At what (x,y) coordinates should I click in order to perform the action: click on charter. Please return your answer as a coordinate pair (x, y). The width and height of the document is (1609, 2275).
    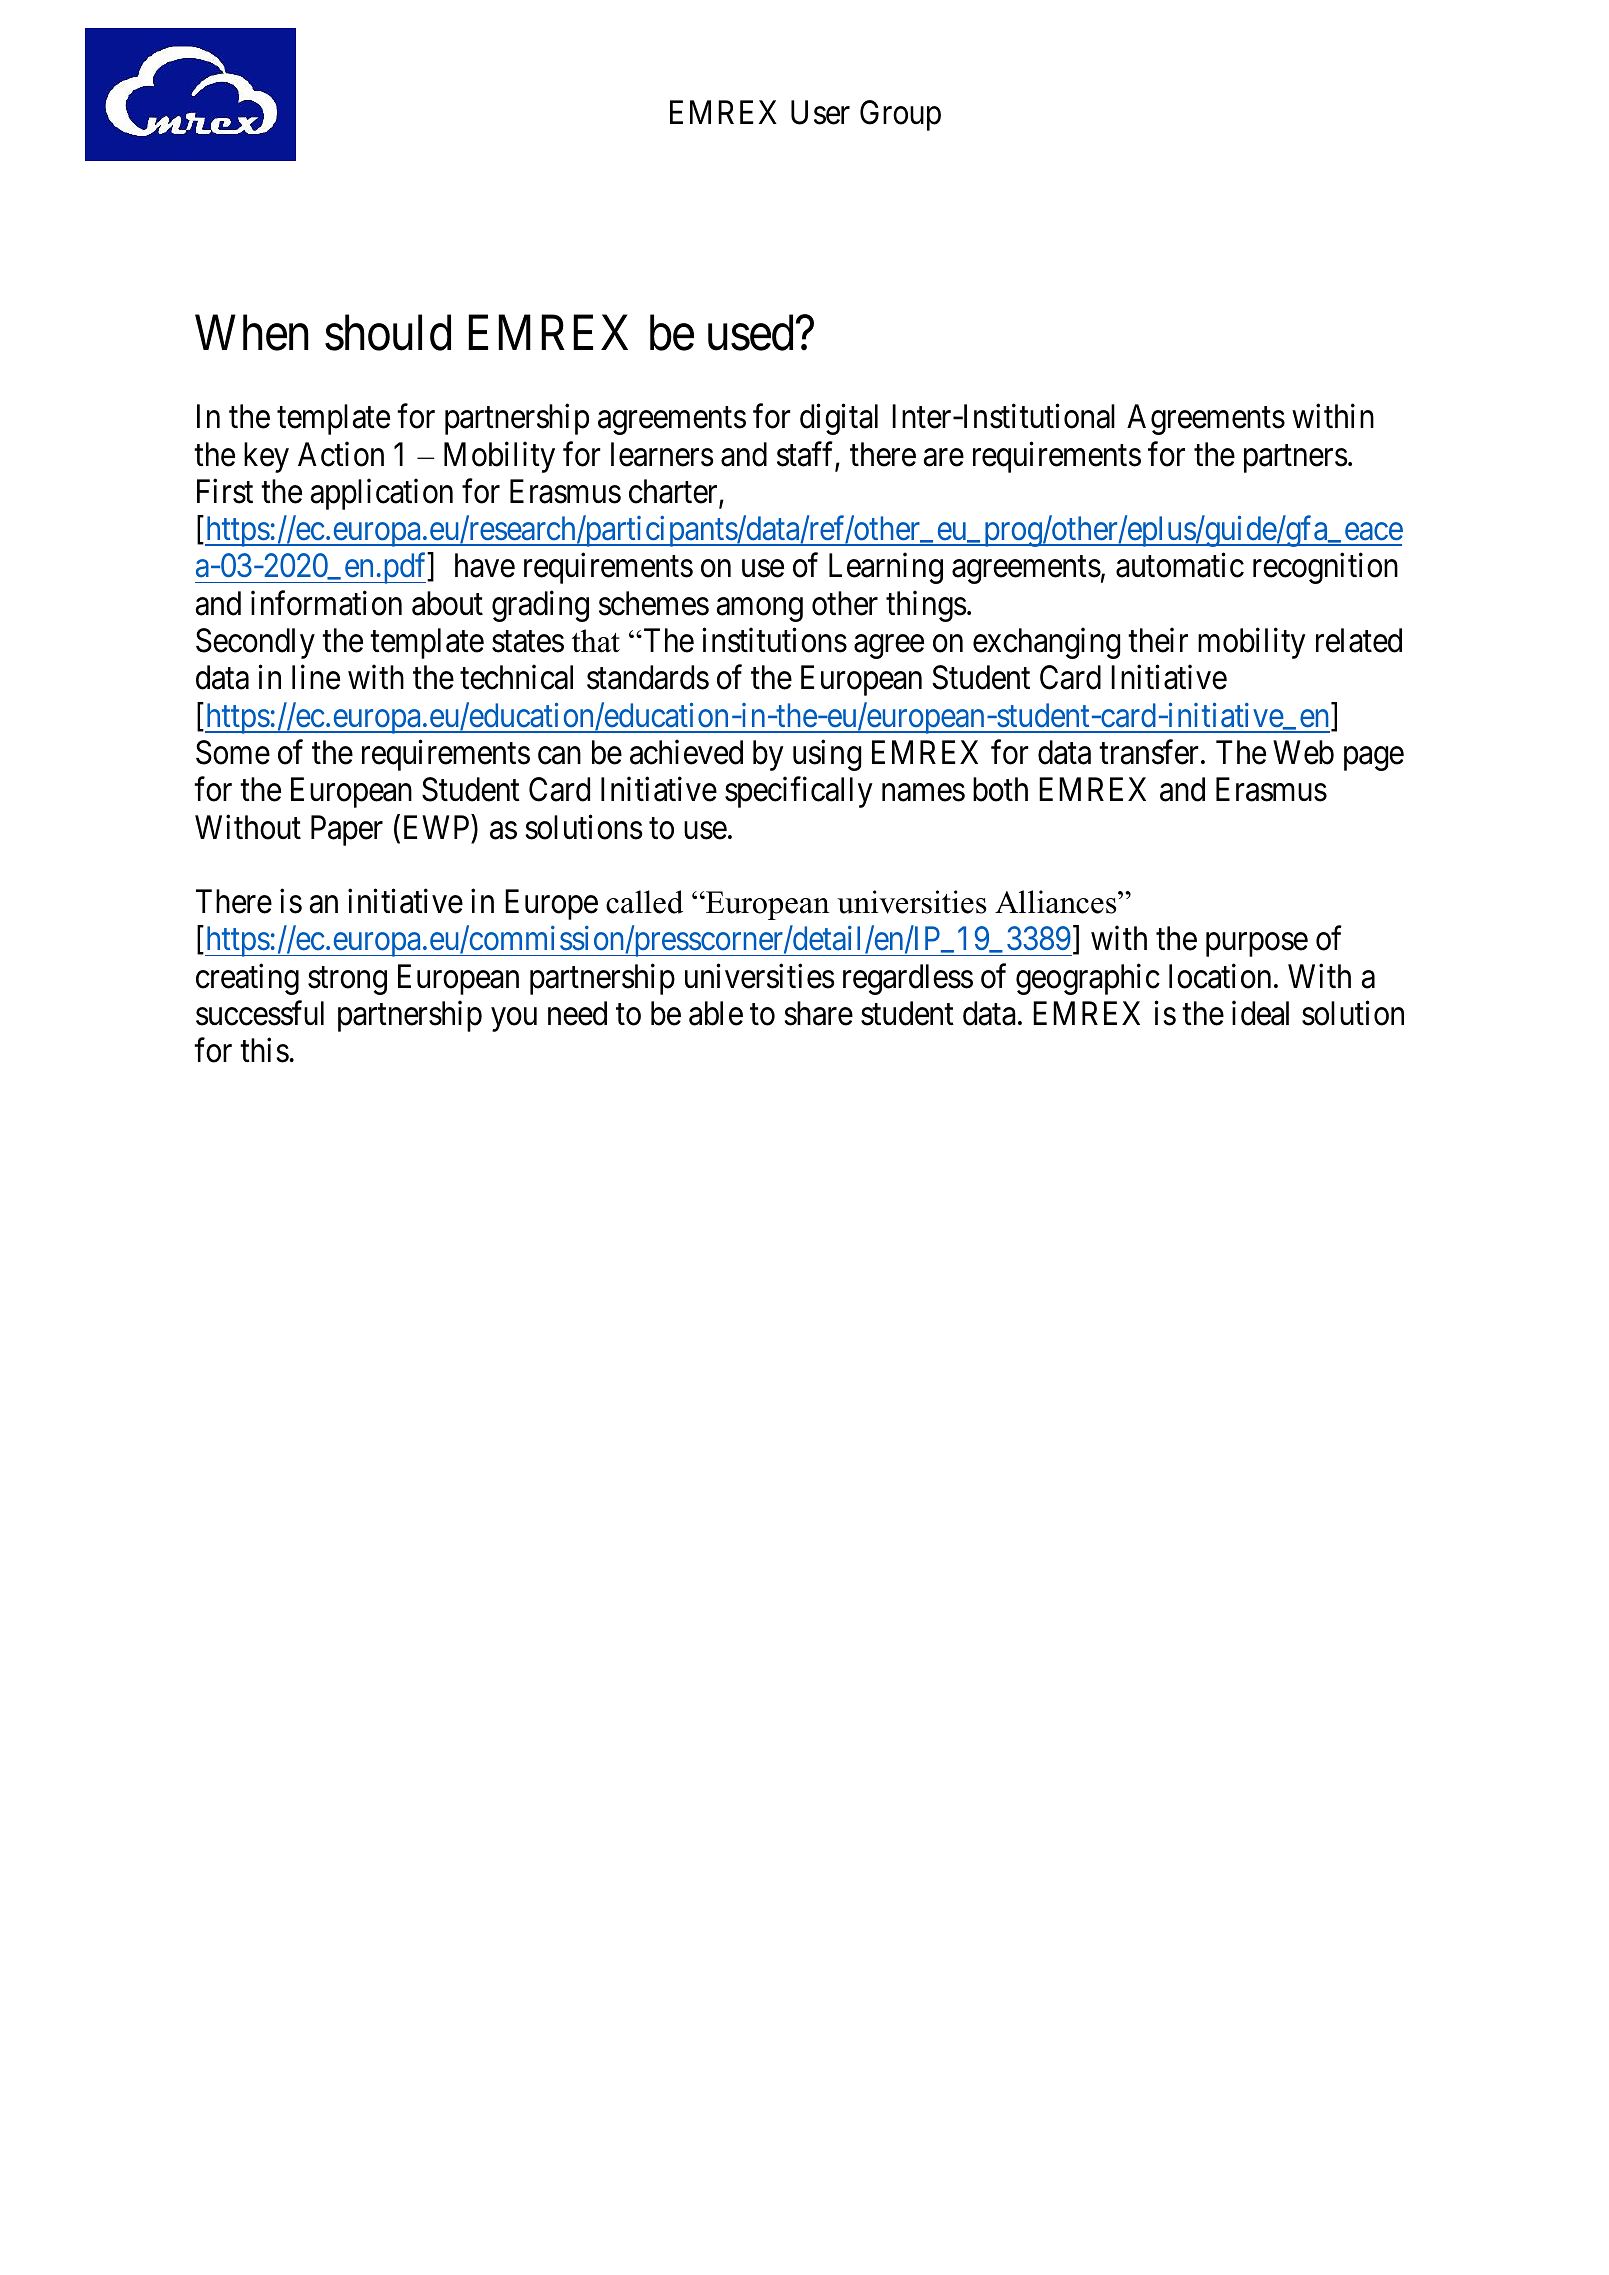
    Looking at the image, I should click on (674, 492).
